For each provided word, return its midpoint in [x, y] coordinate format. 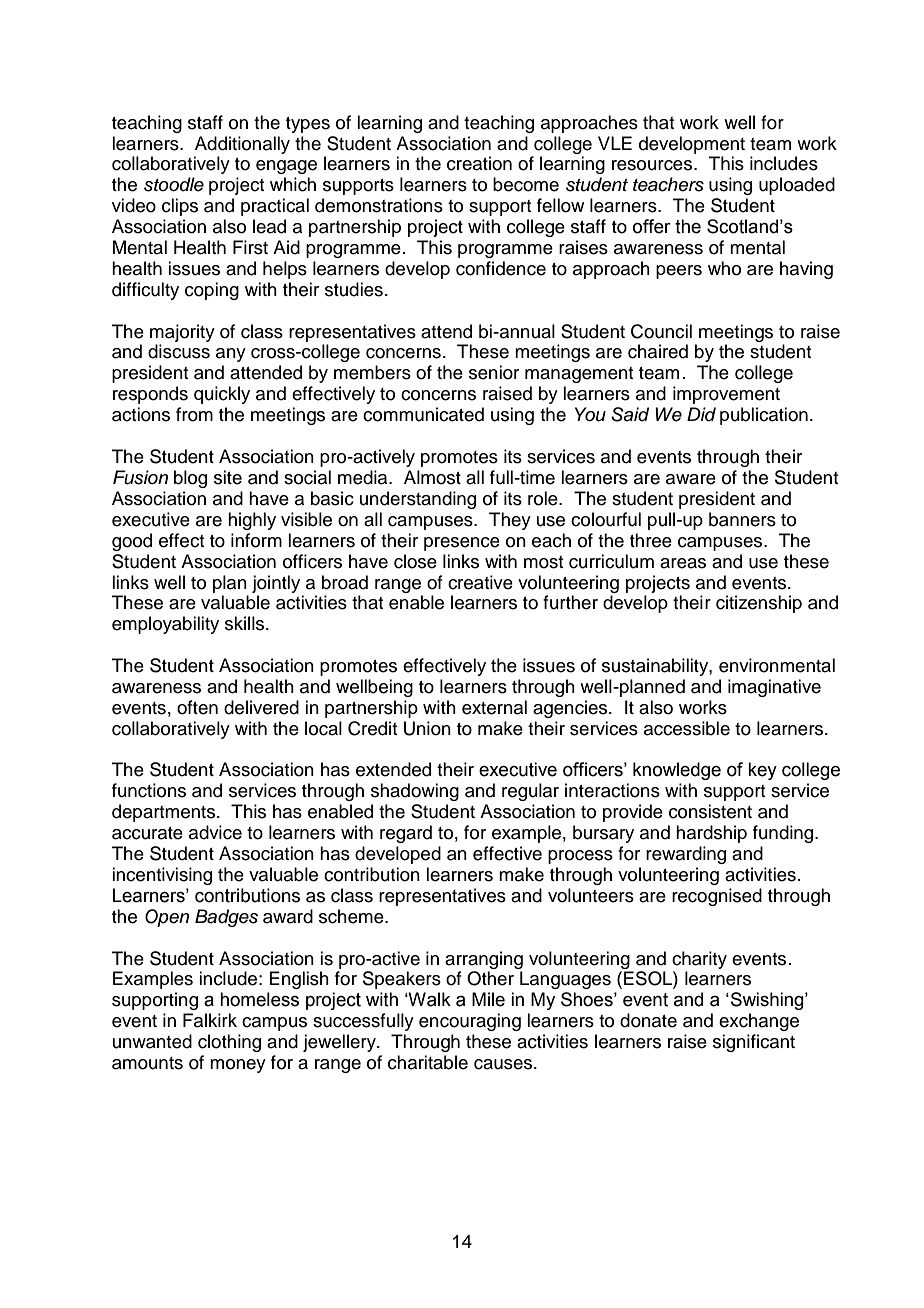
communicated [423, 414]
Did [701, 414]
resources [652, 165]
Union [427, 728]
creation [479, 163]
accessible [687, 728]
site [228, 477]
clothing [229, 1043]
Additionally [242, 145]
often [197, 707]
